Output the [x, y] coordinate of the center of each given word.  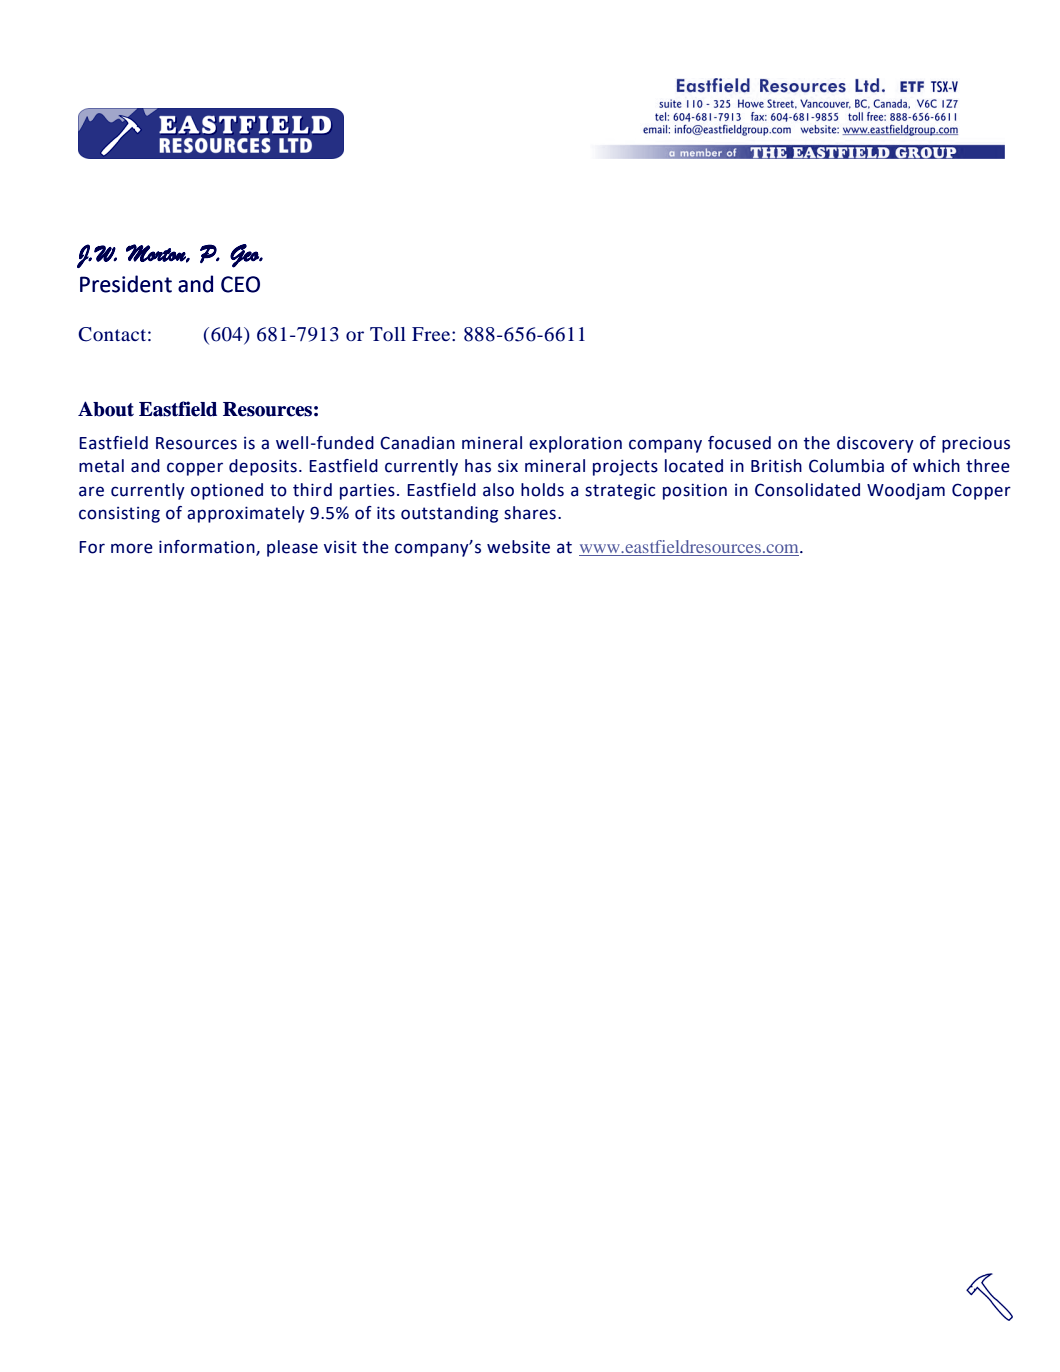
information [208, 547]
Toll [388, 334]
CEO [240, 284]
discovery [875, 444]
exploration [575, 444]
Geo [245, 256]
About [106, 409]
